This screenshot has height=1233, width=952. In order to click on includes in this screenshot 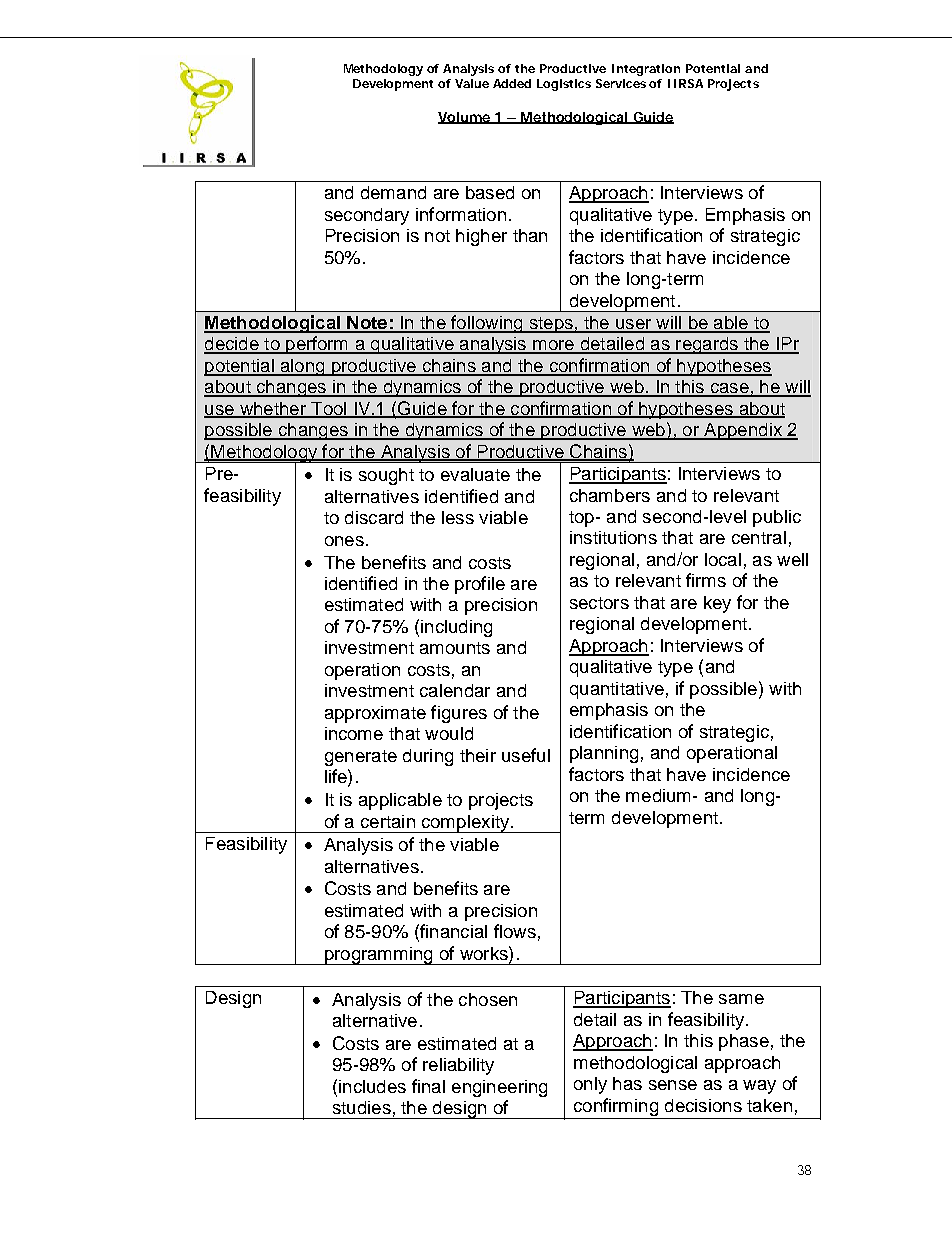, I will do `click(372, 1086)`.
